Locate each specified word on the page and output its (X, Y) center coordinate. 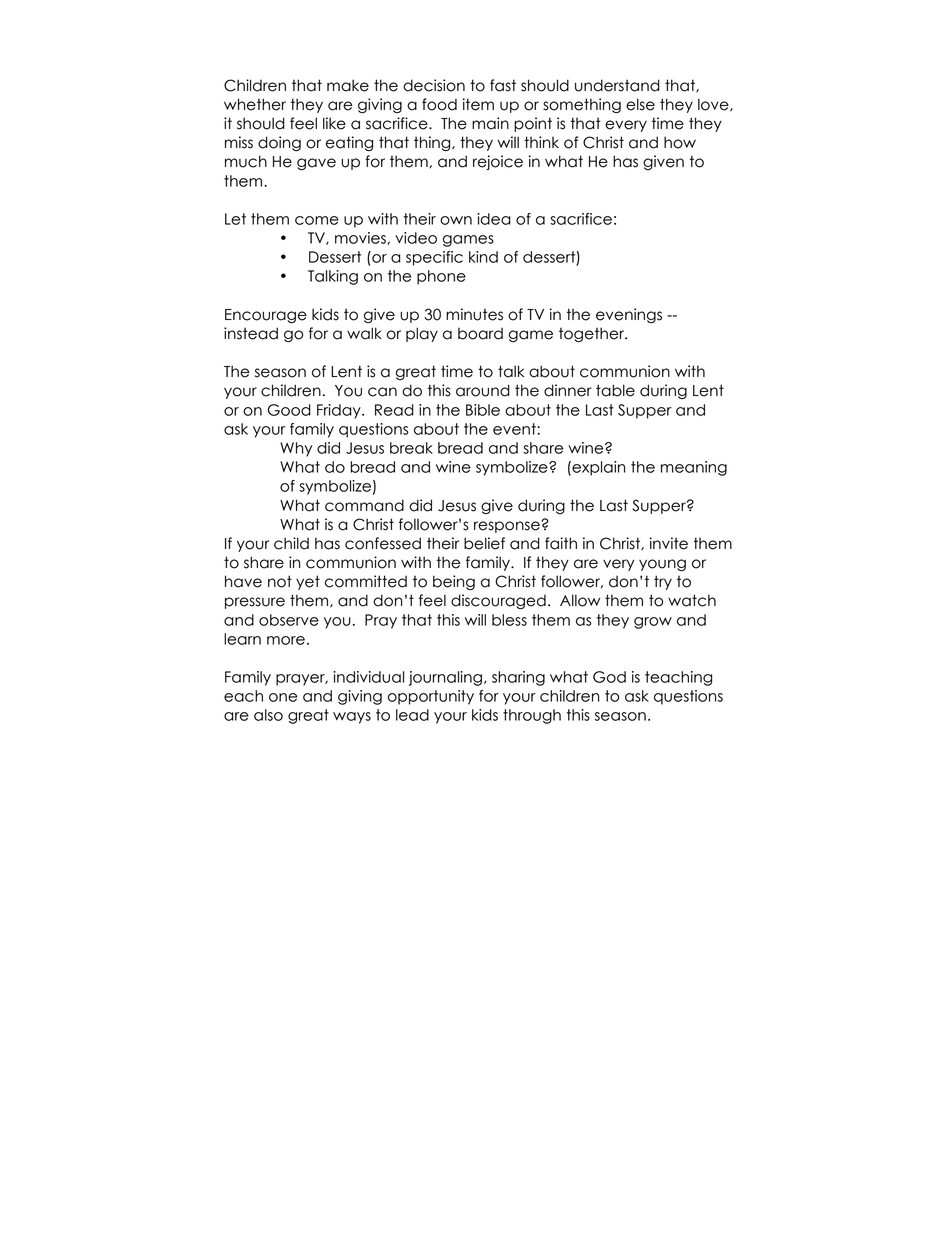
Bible (483, 410)
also (268, 715)
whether (255, 104)
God (609, 677)
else (640, 104)
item (478, 104)
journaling (445, 678)
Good (289, 410)
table (615, 390)
